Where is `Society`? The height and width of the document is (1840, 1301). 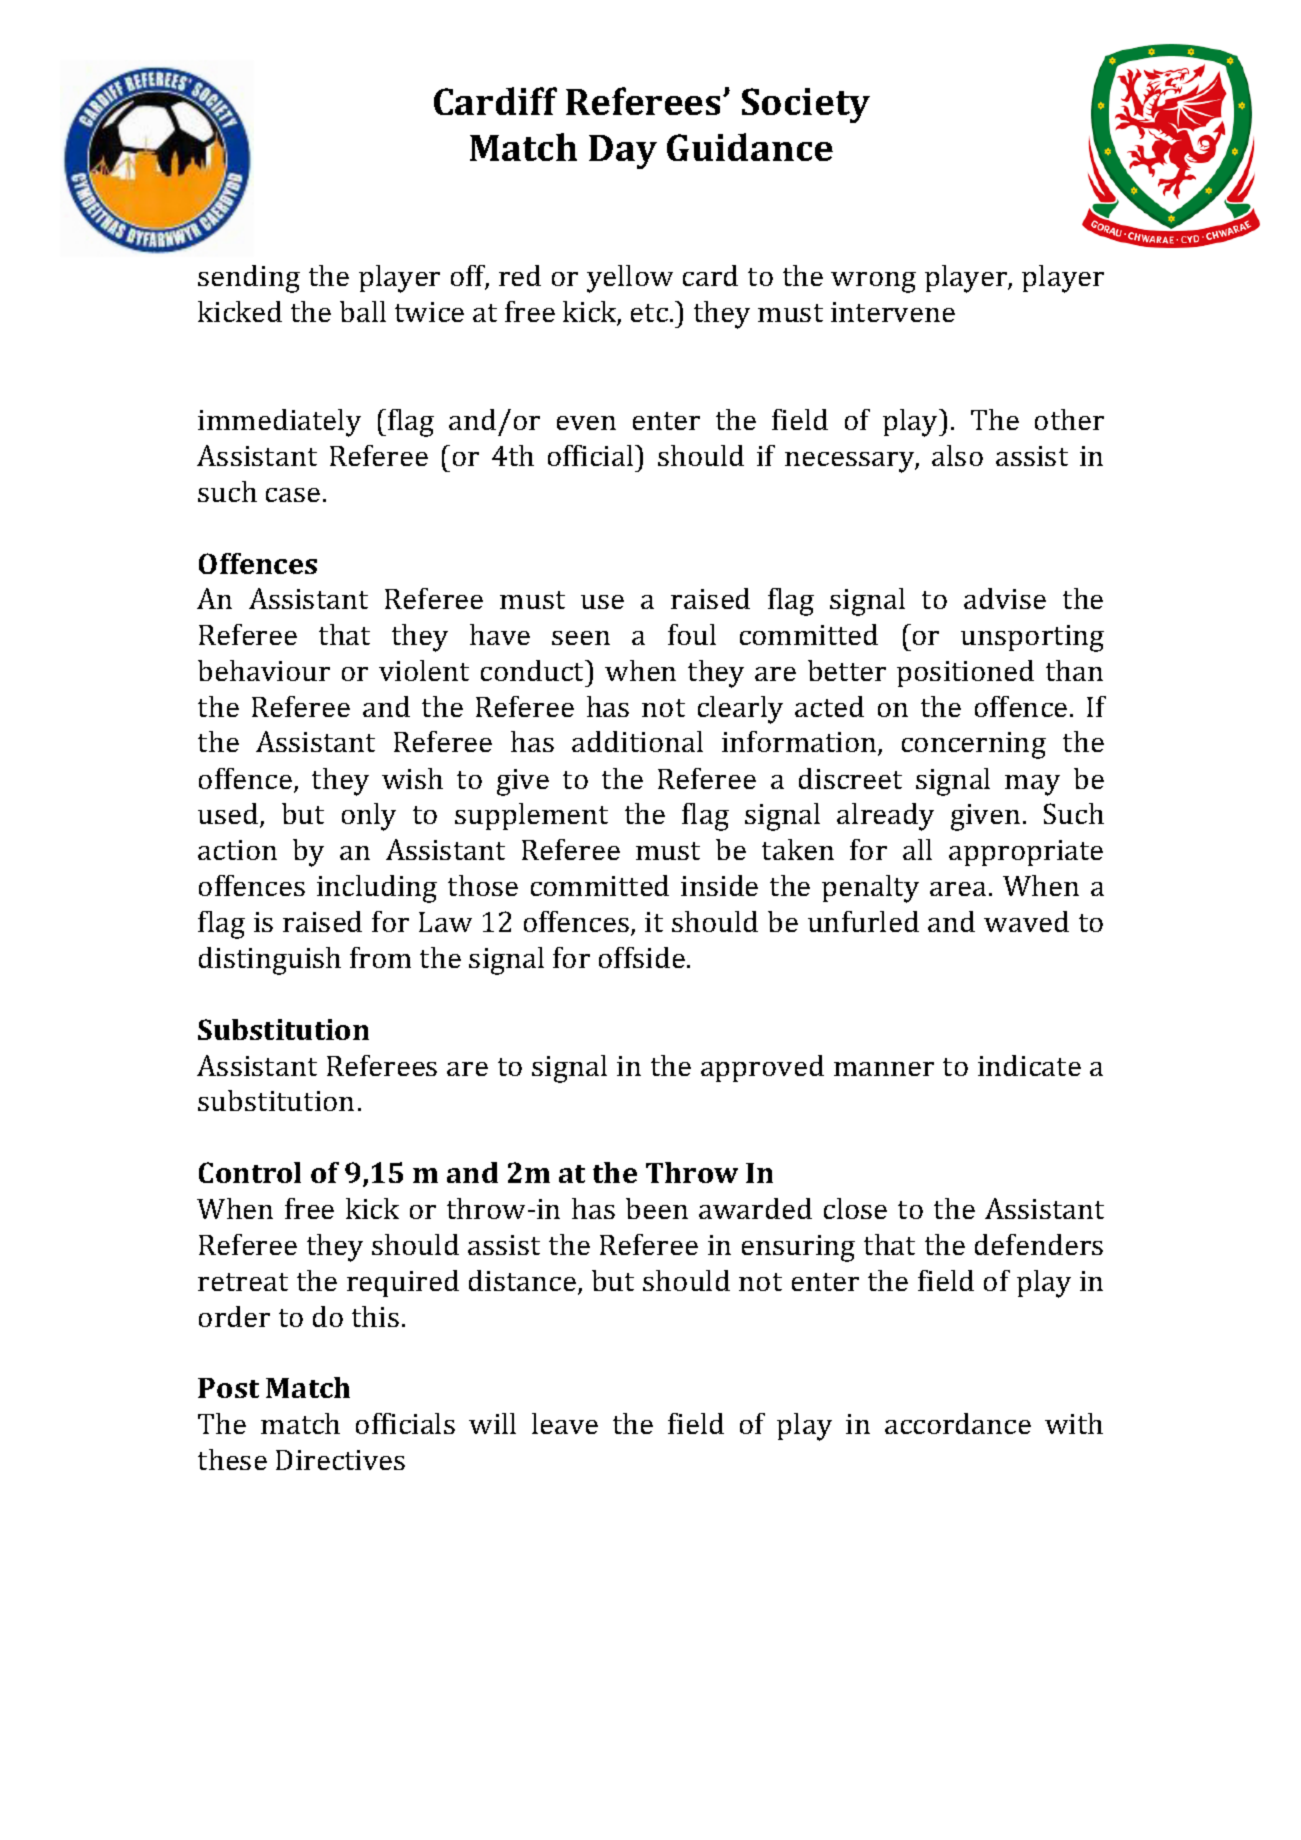
Society is located at coordinates (806, 105).
